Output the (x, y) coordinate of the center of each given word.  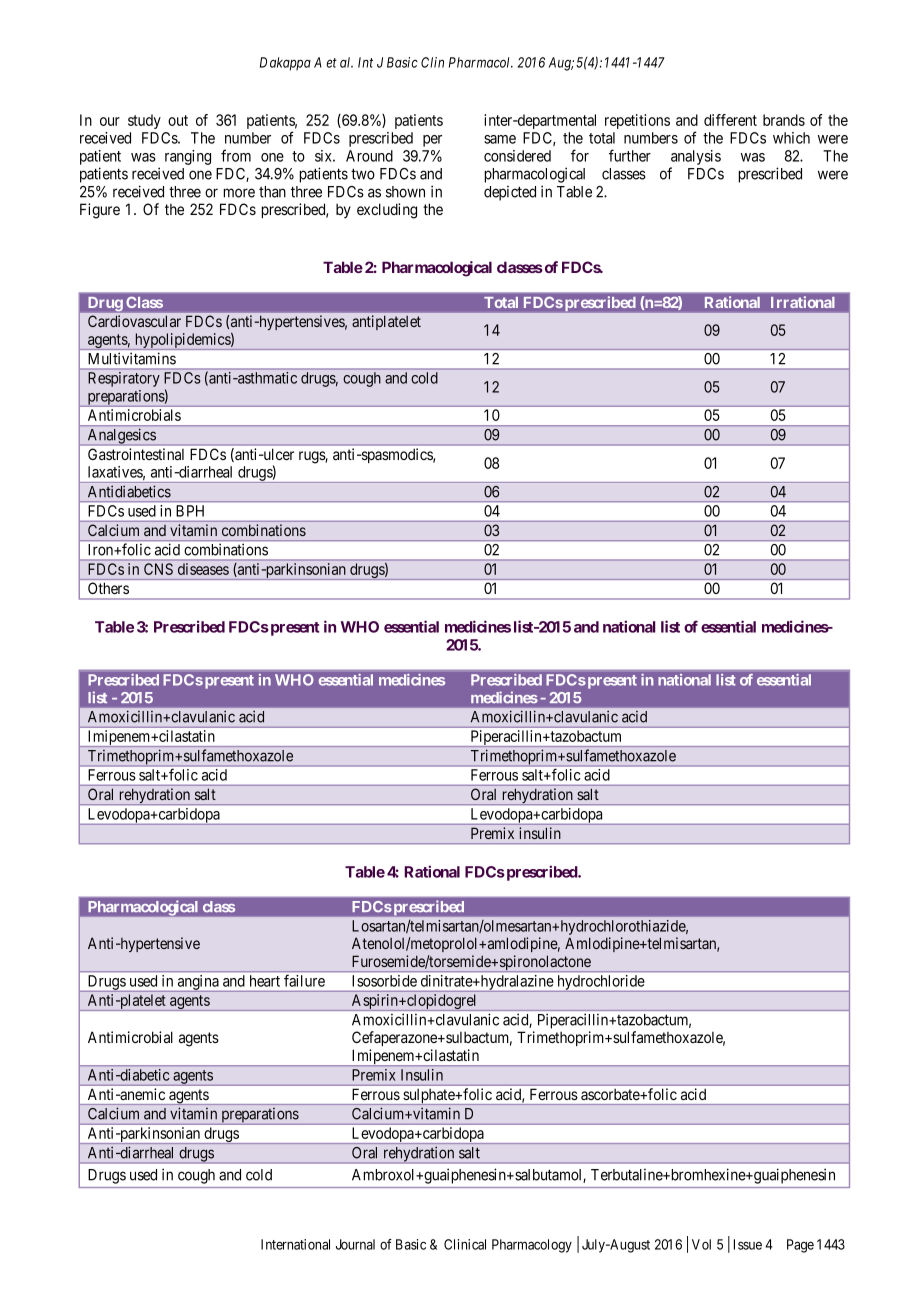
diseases (203, 569)
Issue (748, 1244)
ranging (188, 157)
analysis (696, 157)
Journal (355, 1244)
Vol (701, 1244)
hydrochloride (600, 983)
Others (108, 588)
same (500, 139)
